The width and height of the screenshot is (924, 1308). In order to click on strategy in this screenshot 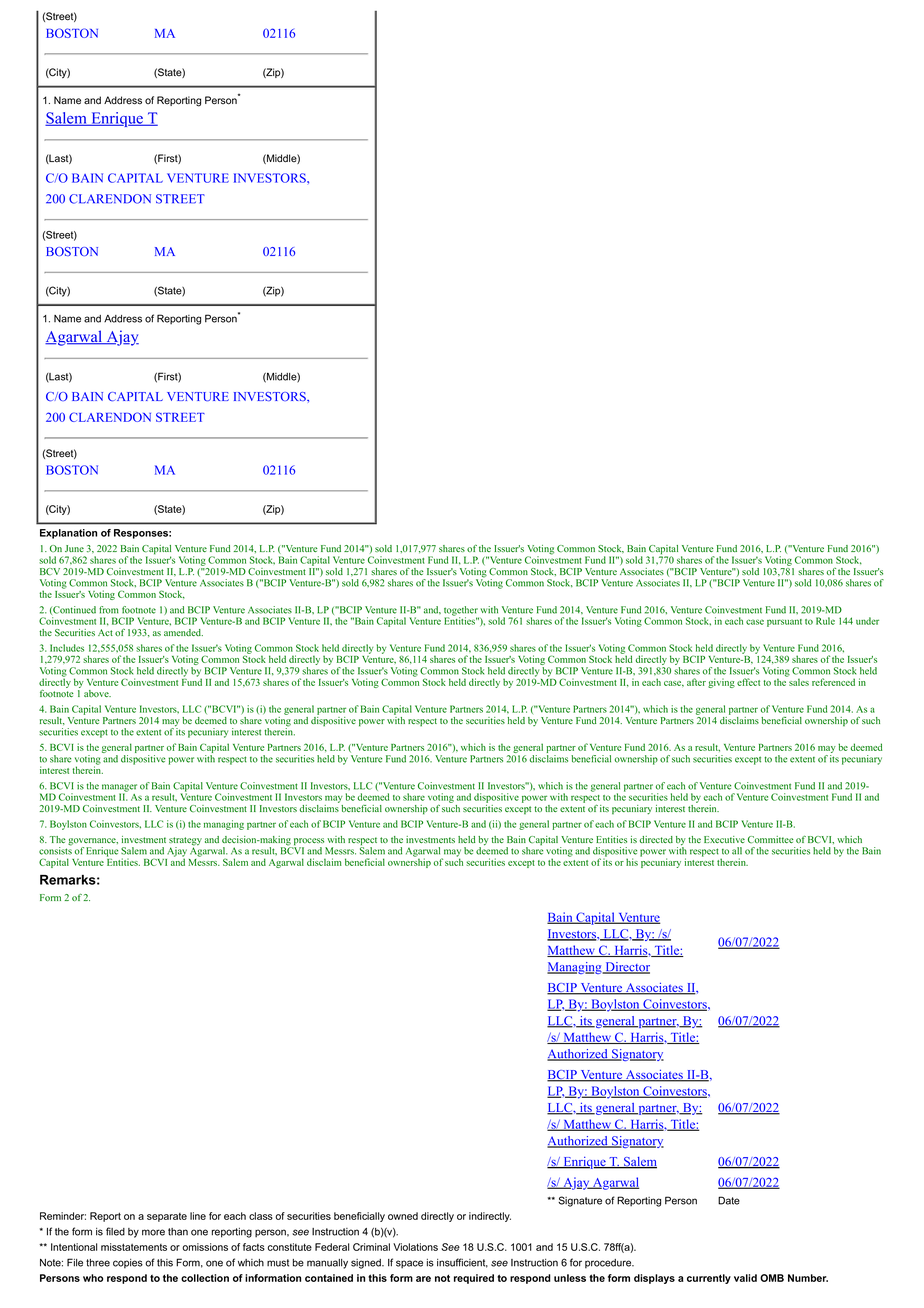, I will do `click(185, 842)`.
